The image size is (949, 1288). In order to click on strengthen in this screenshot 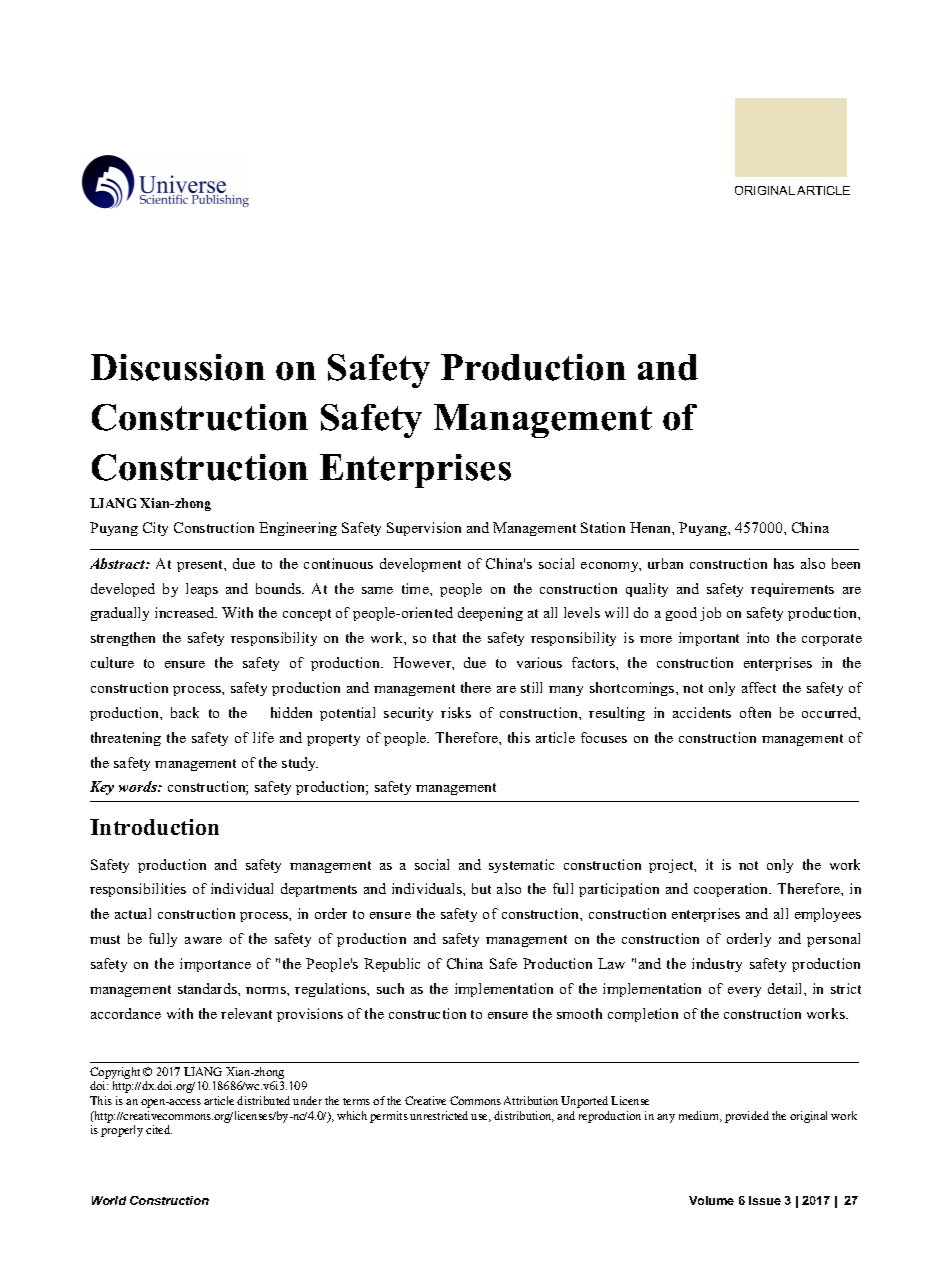, I will do `click(123, 639)`.
